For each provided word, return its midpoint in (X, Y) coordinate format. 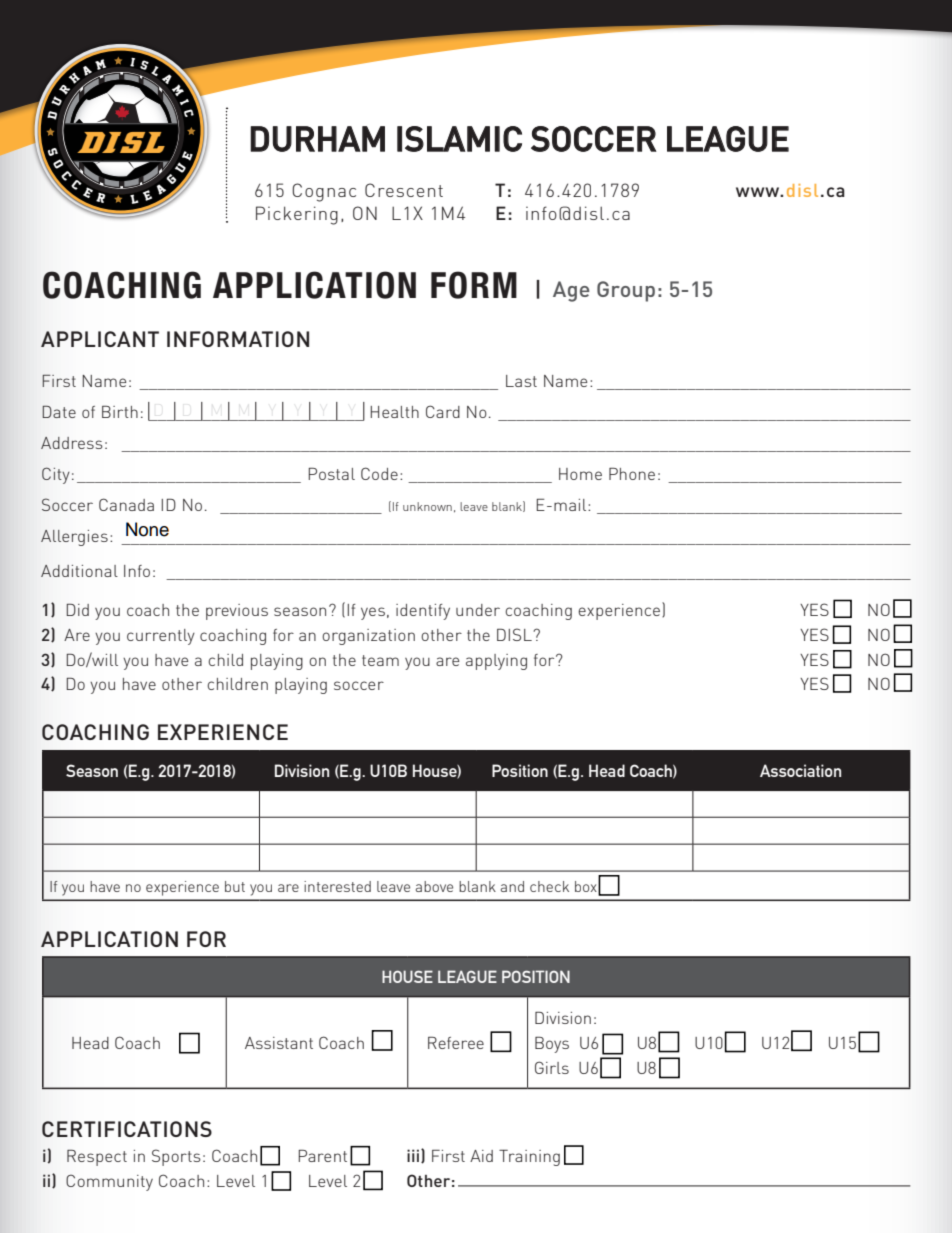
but (235, 886)
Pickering (297, 215)
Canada (126, 504)
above (434, 886)
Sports (176, 1157)
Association (800, 770)
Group (626, 291)
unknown (427, 506)
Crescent (404, 190)
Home (580, 474)
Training (529, 1157)
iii (413, 1155)
